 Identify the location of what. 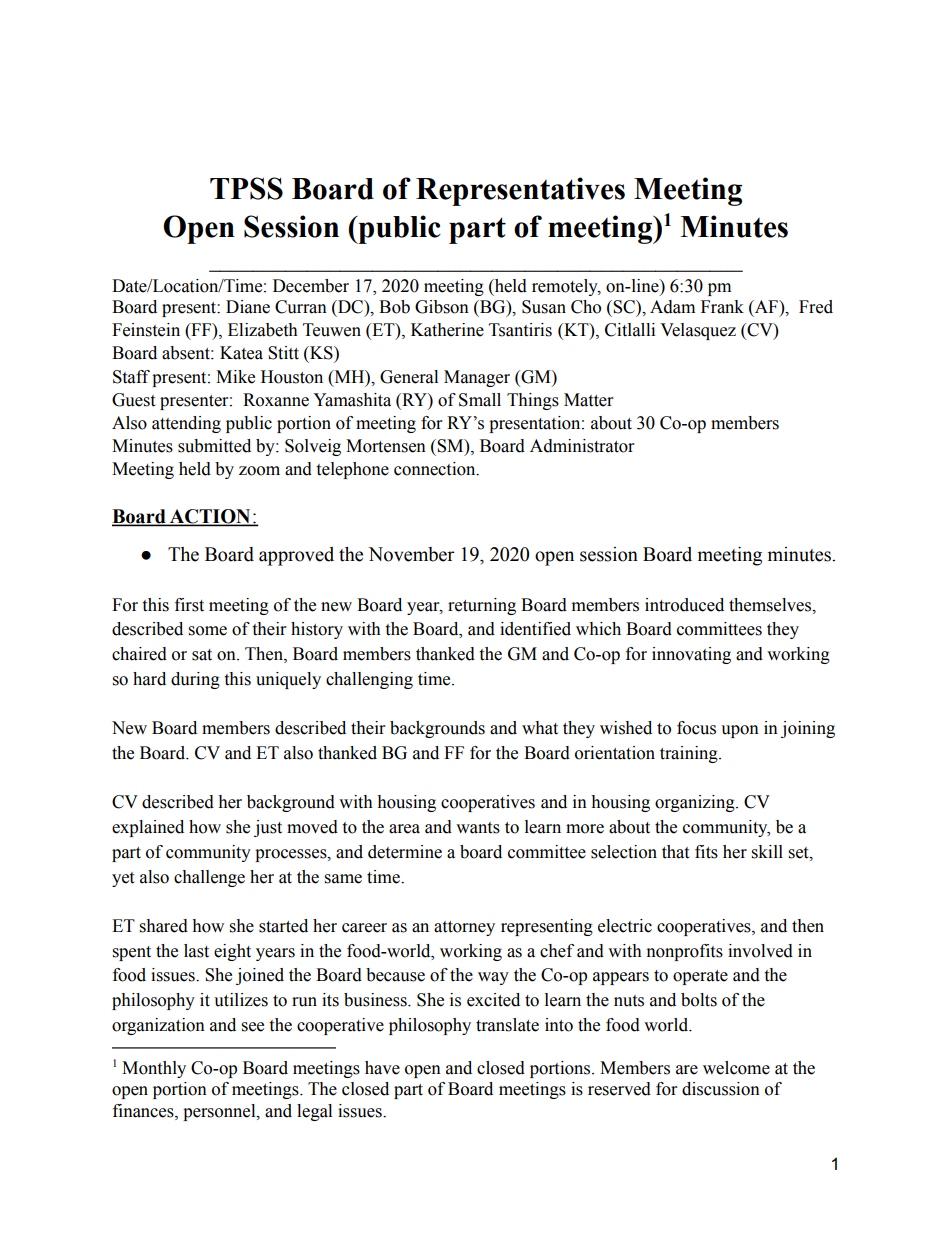
(540, 728).
